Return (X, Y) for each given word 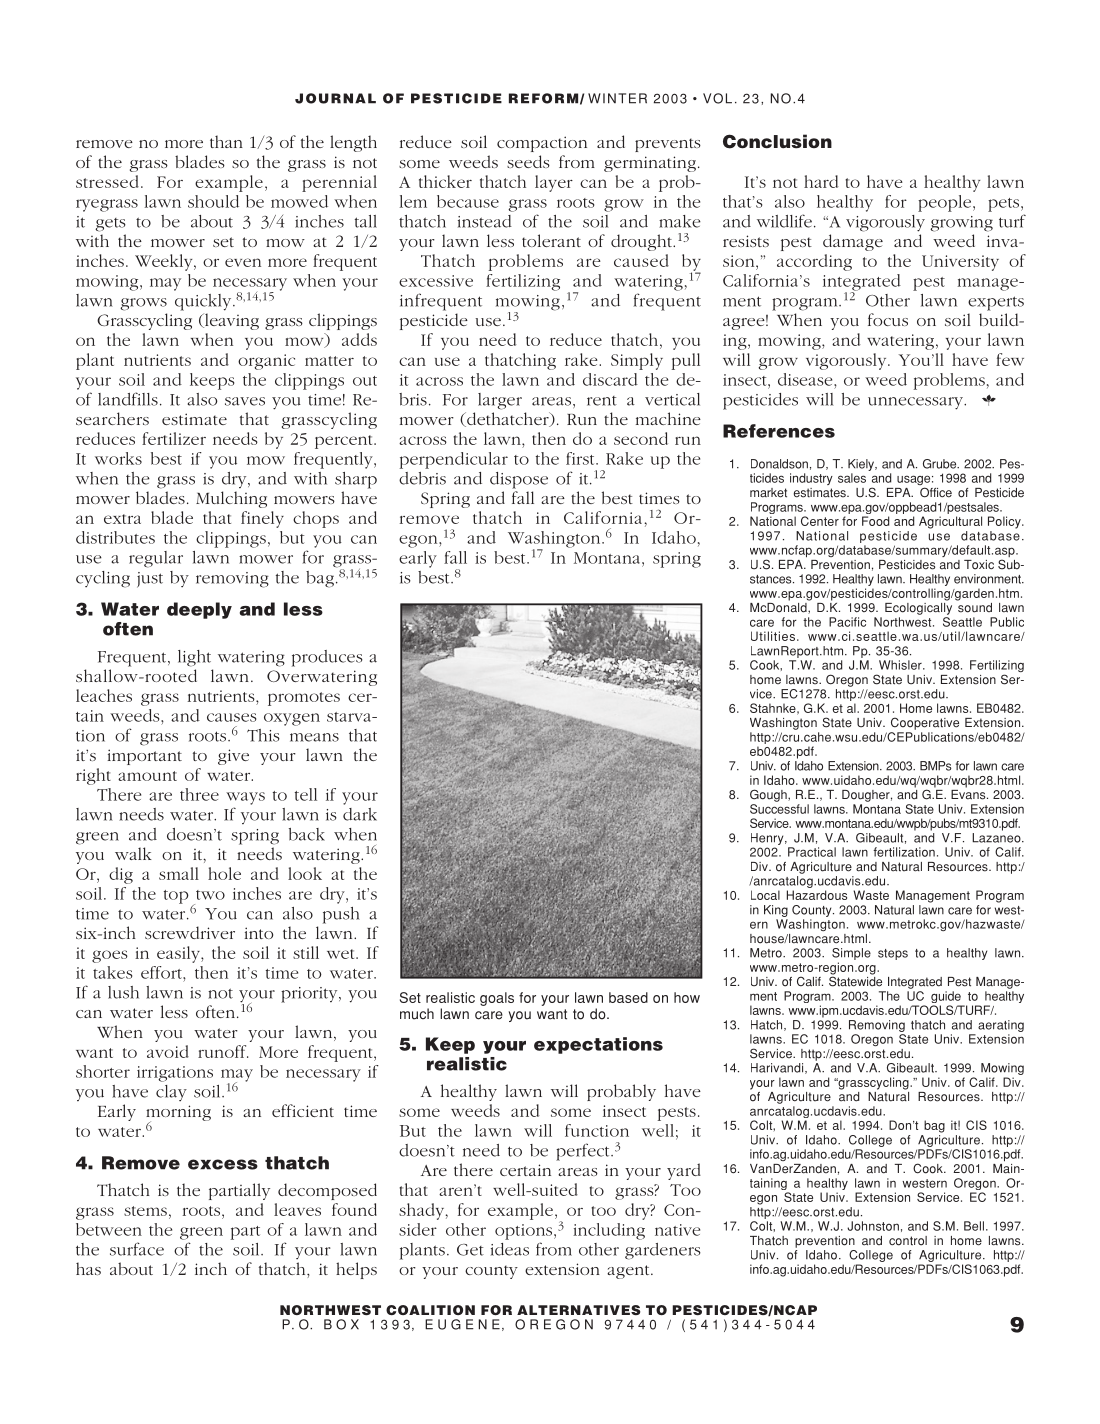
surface (137, 1249)
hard (821, 181)
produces (327, 658)
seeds (528, 161)
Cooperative (925, 723)
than (226, 141)
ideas (510, 1249)
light (194, 658)
